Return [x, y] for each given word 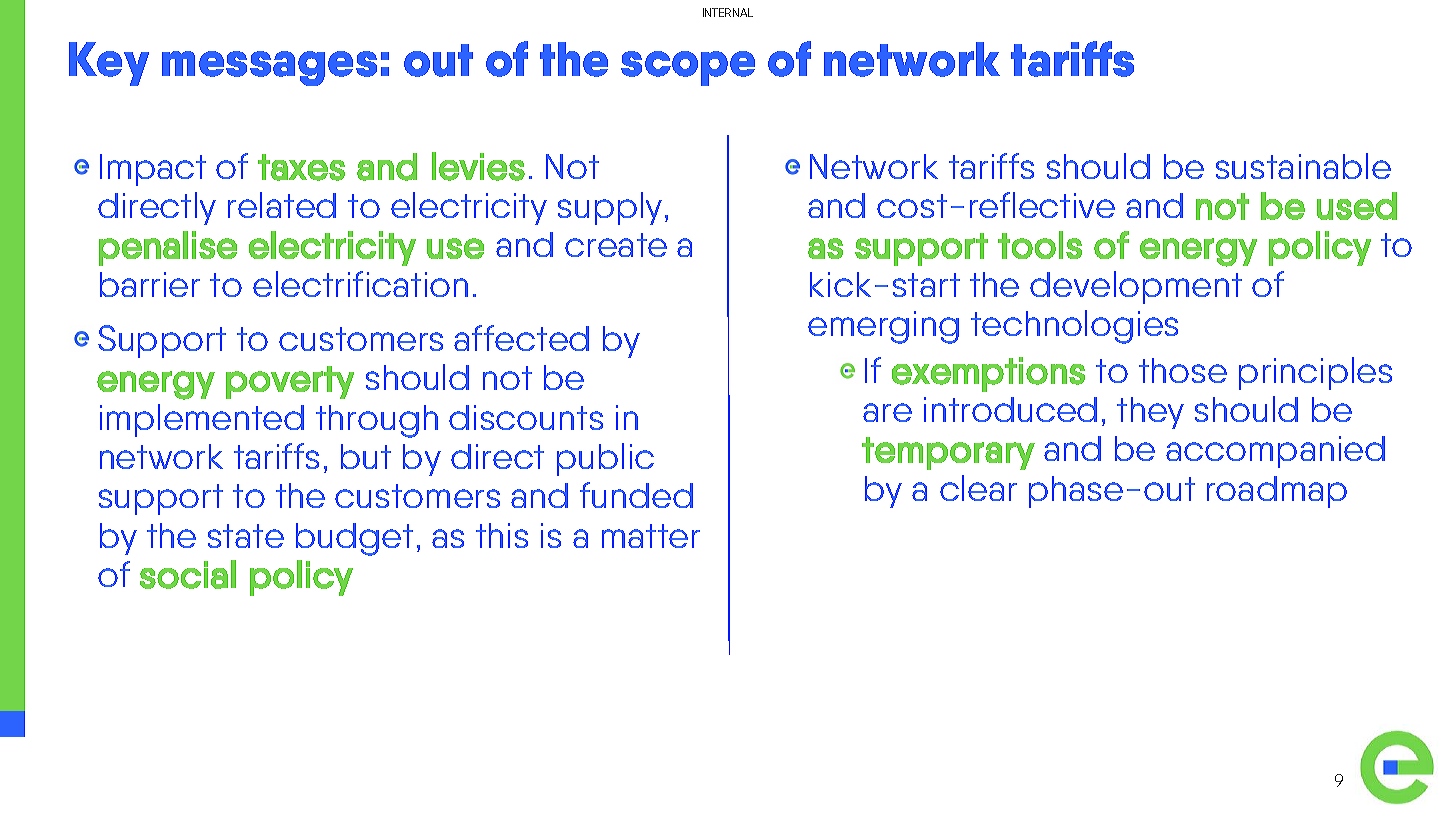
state [246, 536]
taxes [301, 167]
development [1136, 287]
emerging [883, 327]
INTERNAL [728, 12]
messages [269, 68]
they [1150, 413]
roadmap [1277, 492]
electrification [360, 284]
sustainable [1303, 166]
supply [610, 208]
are [887, 412]
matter [651, 536]
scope [688, 68]
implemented [202, 420]
